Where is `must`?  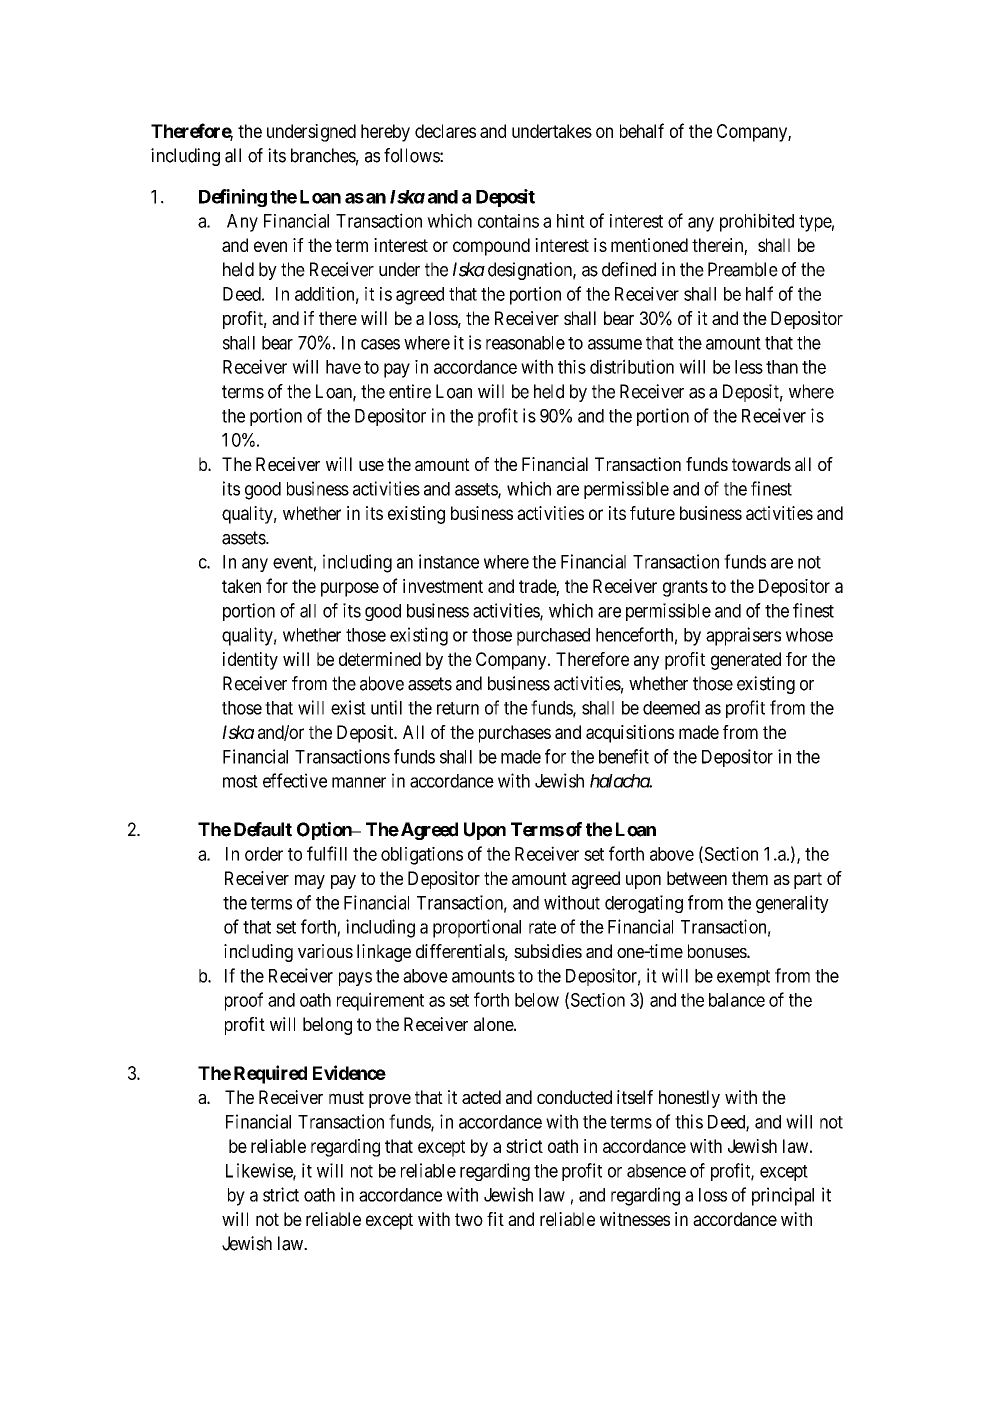
must is located at coordinates (346, 1097).
